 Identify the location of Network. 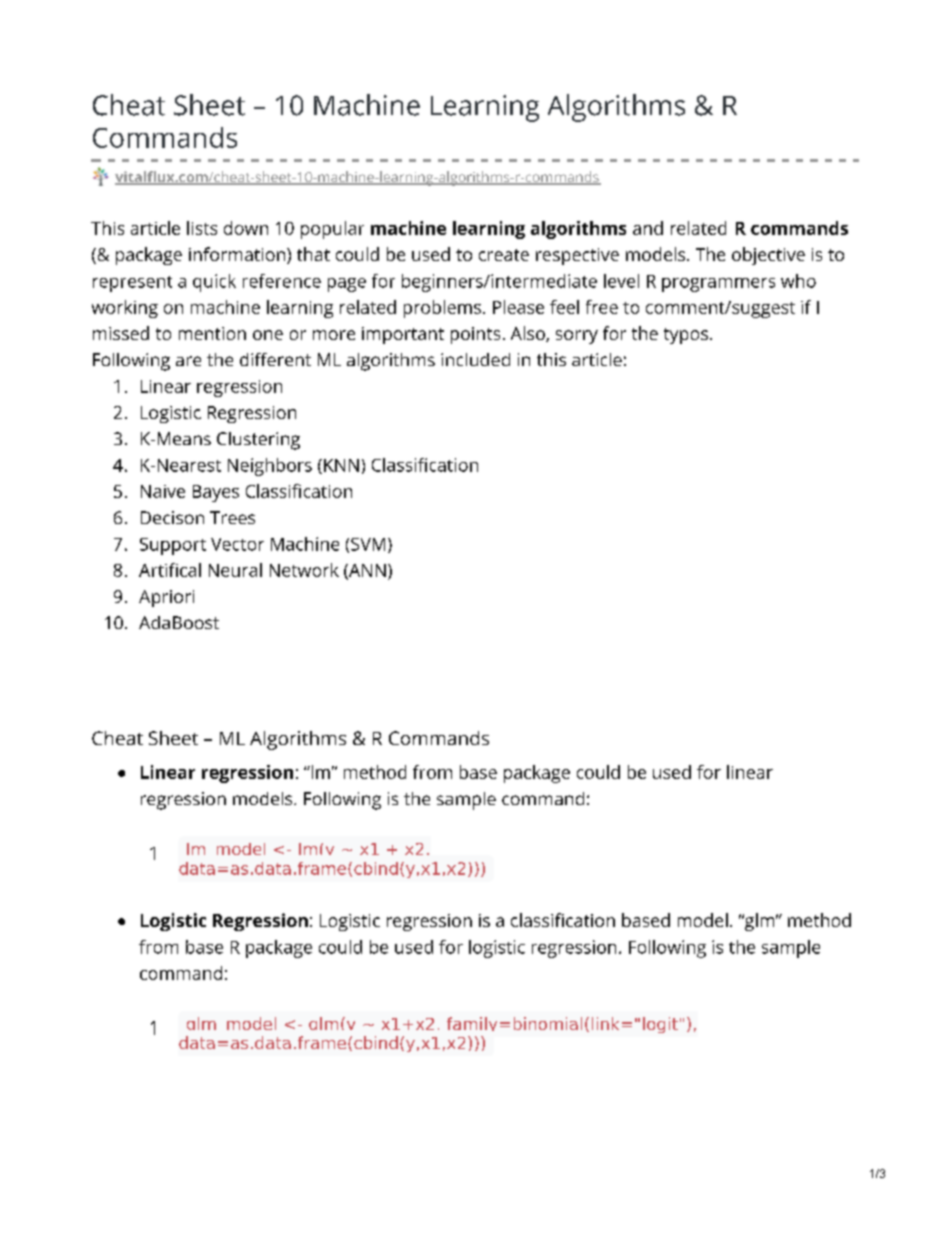
(304, 570).
